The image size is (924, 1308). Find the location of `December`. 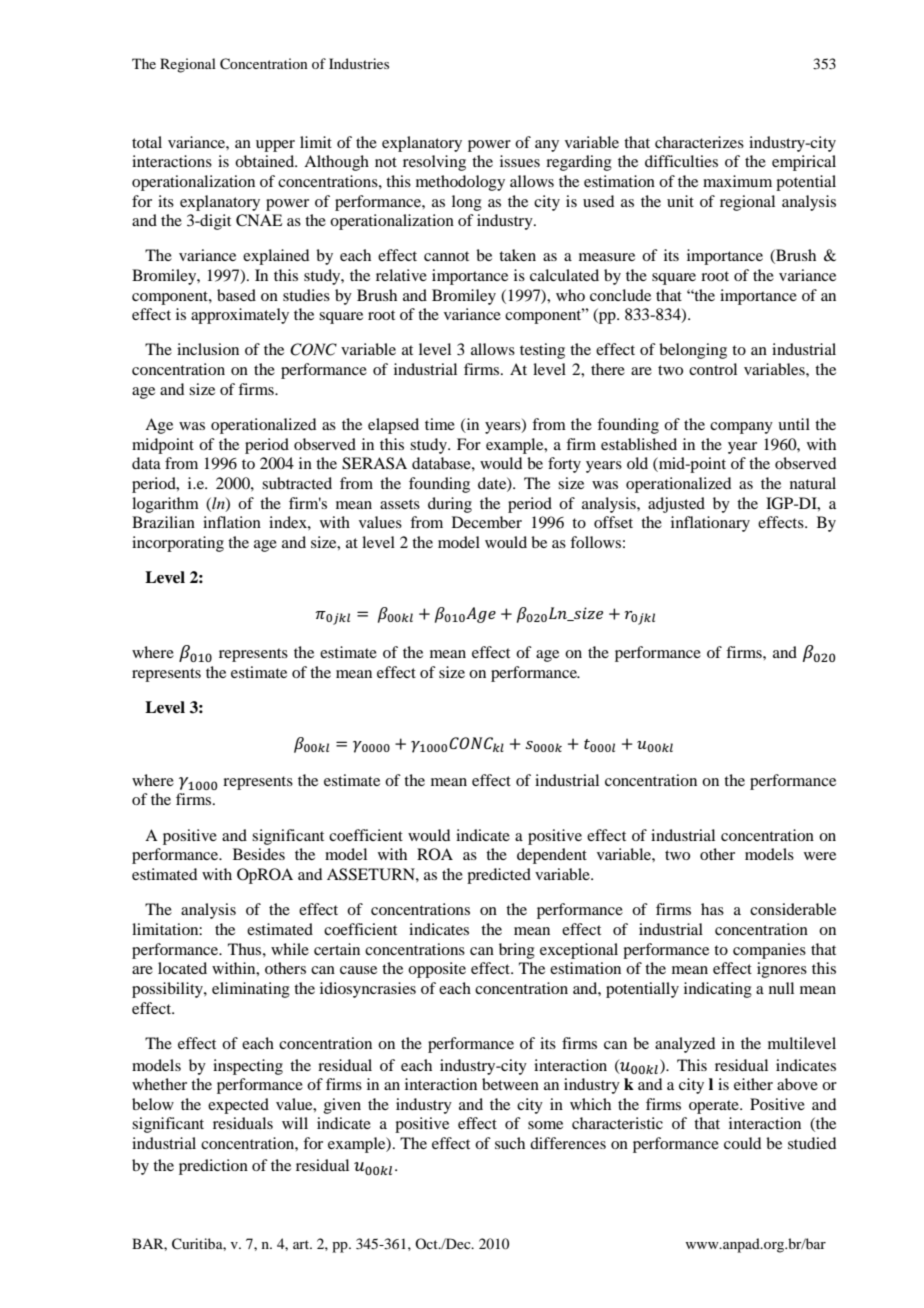

December is located at coordinates (487, 522).
